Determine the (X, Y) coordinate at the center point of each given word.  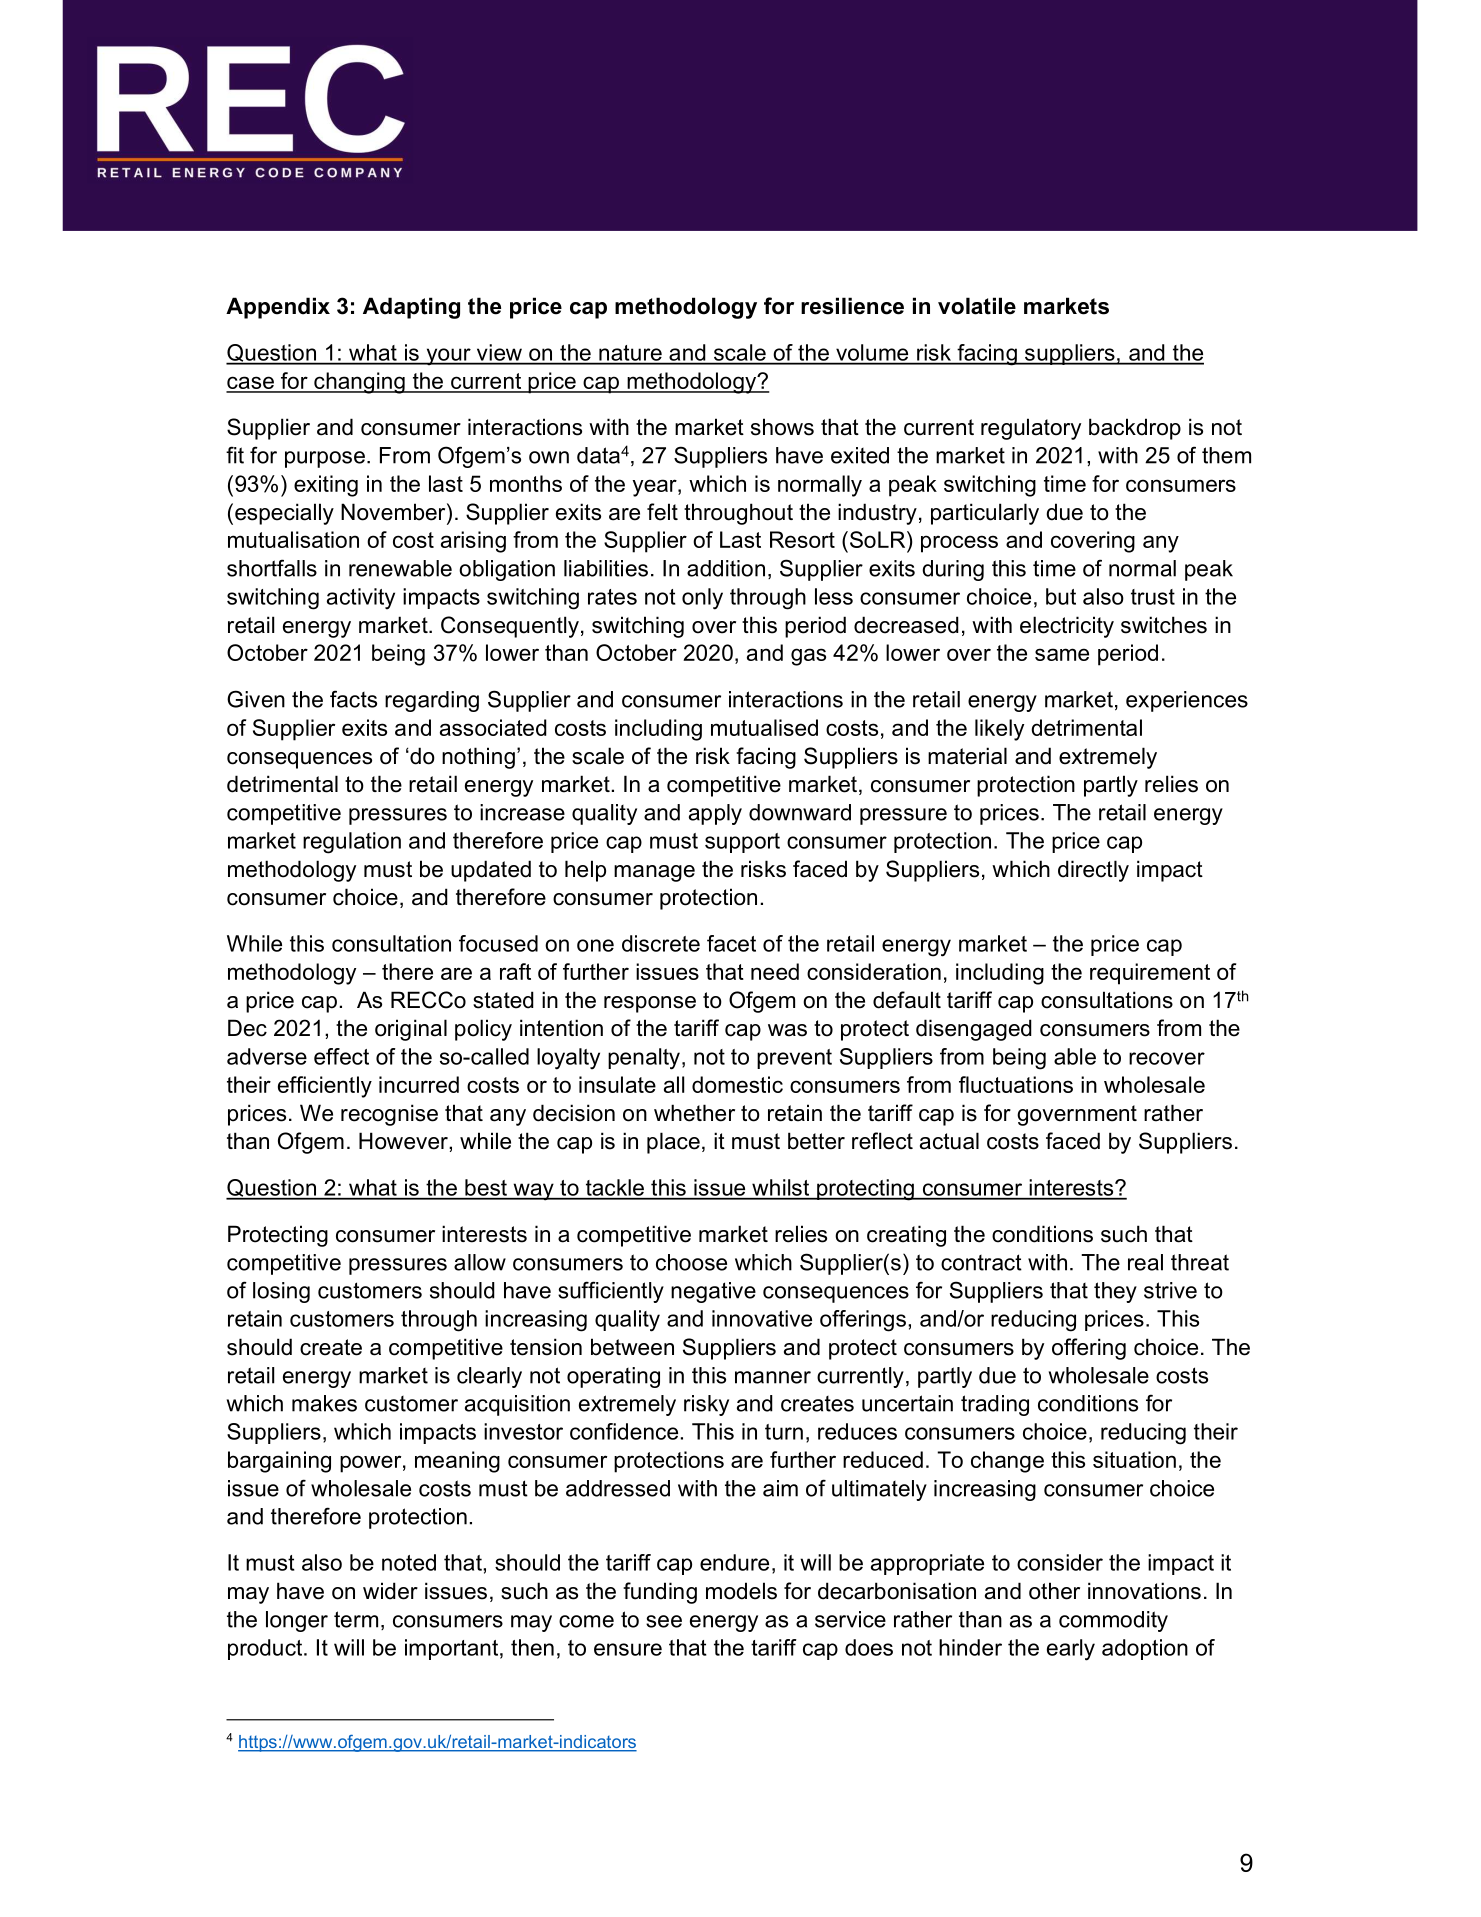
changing (359, 383)
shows (782, 427)
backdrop (1135, 429)
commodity (1113, 1621)
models (741, 1591)
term (356, 1619)
